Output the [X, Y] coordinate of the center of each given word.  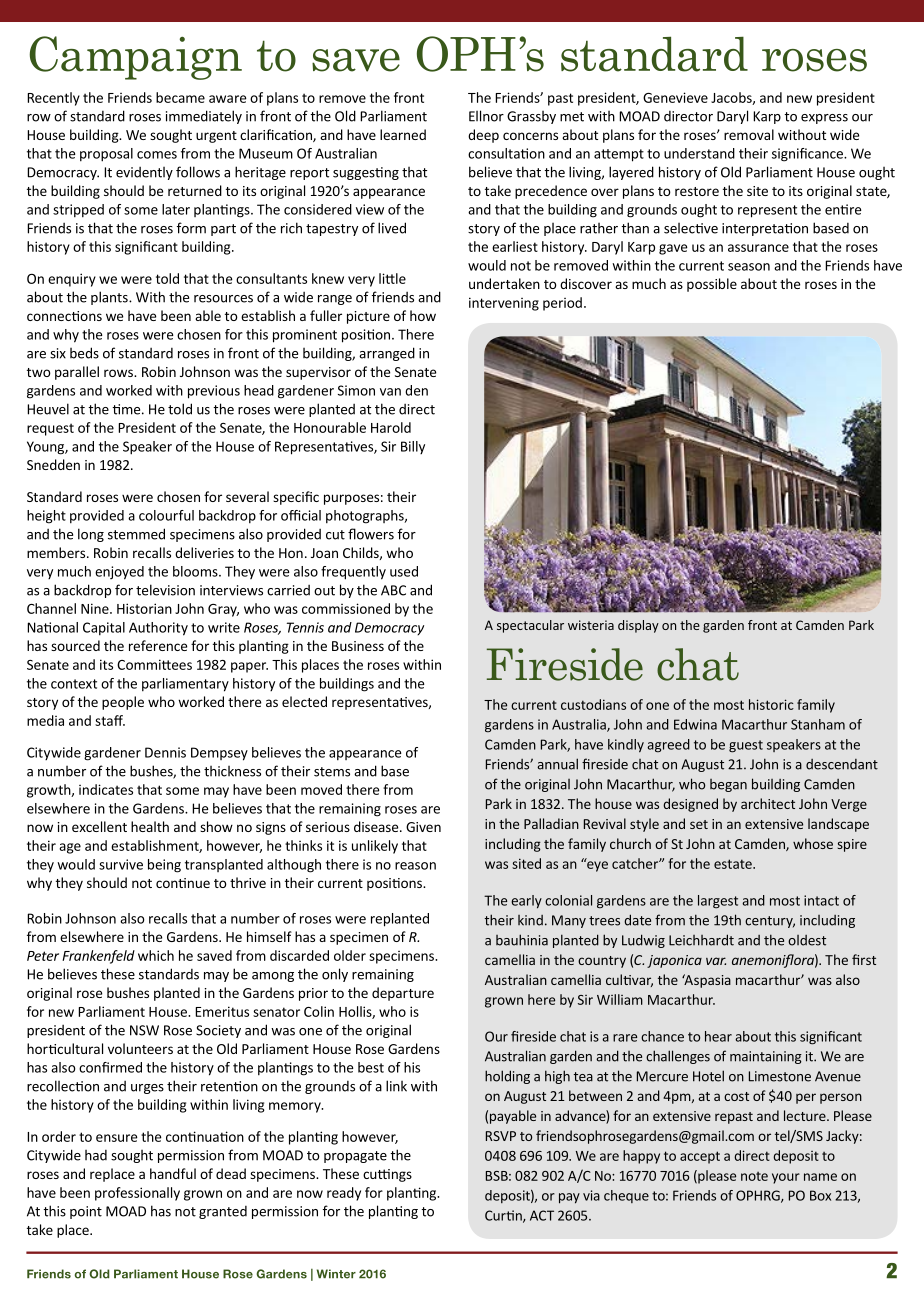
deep [483, 136]
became [180, 97]
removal [749, 134]
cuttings [387, 1175]
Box [820, 1195]
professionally [137, 1194]
